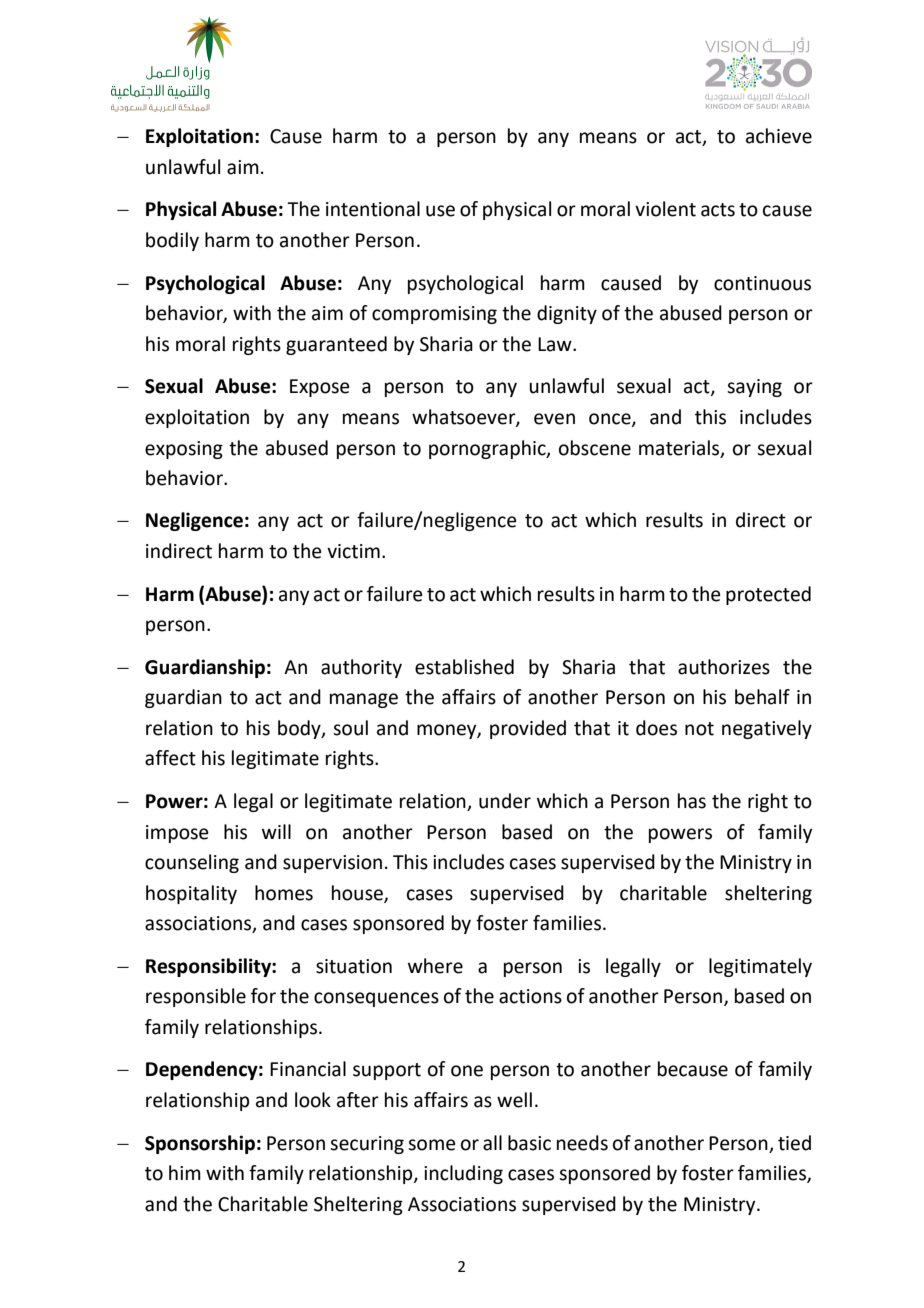  Describe the element at coordinates (361, 668) in the screenshot. I see `authority` at that location.
